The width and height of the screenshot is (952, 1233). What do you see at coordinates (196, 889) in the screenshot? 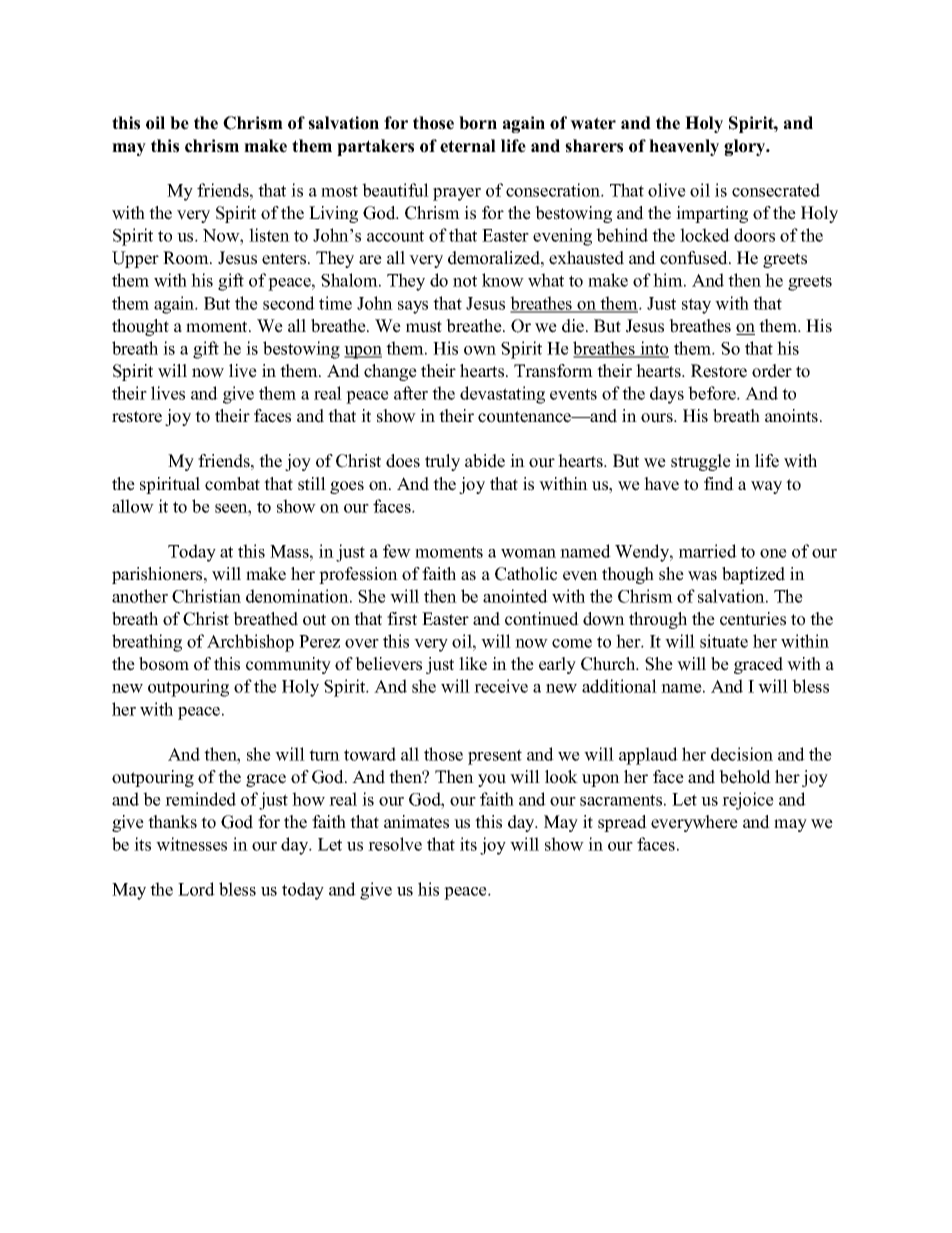
I see `Lord` at bounding box center [196, 889].
